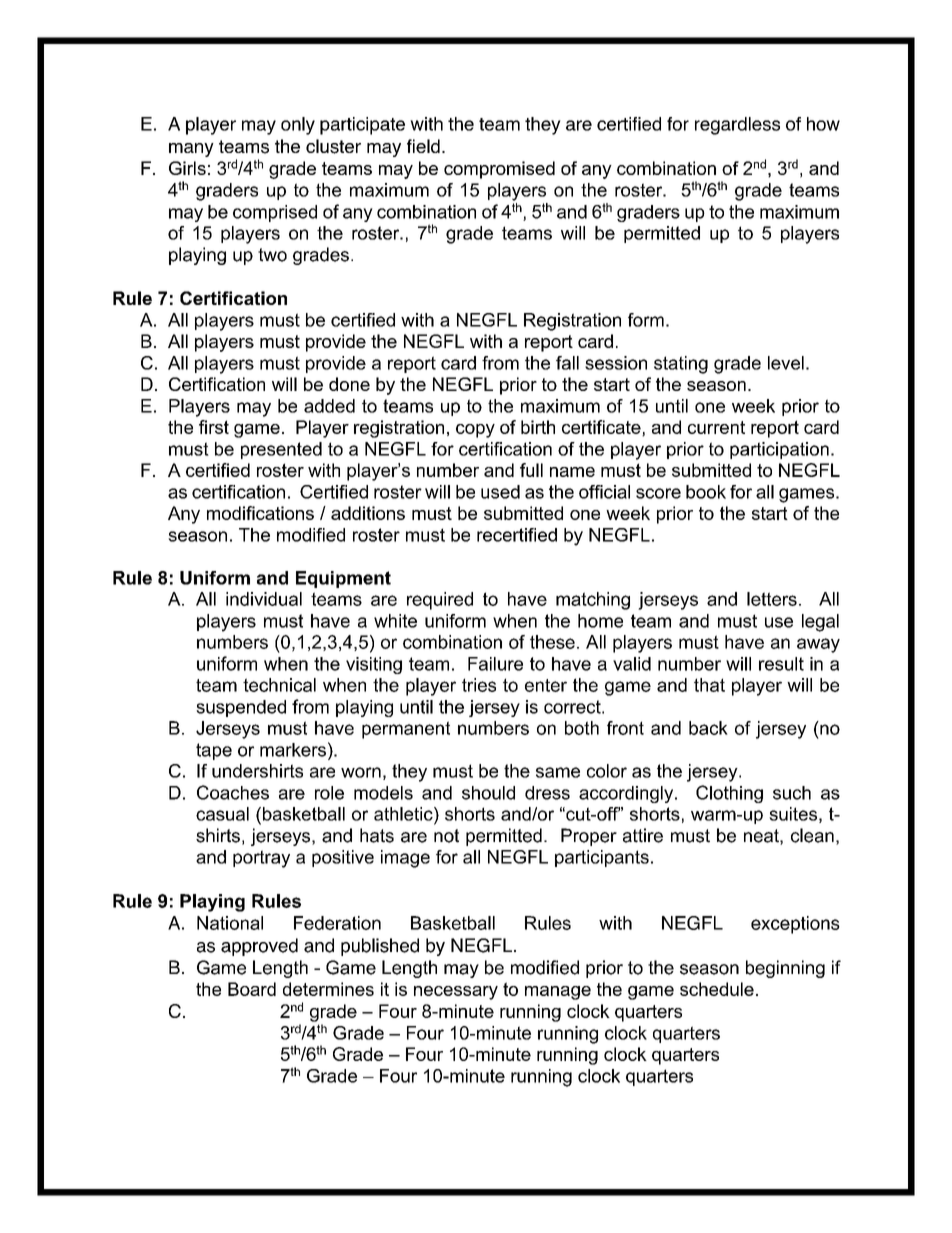  What do you see at coordinates (706, 492) in the page?
I see `book` at bounding box center [706, 492].
